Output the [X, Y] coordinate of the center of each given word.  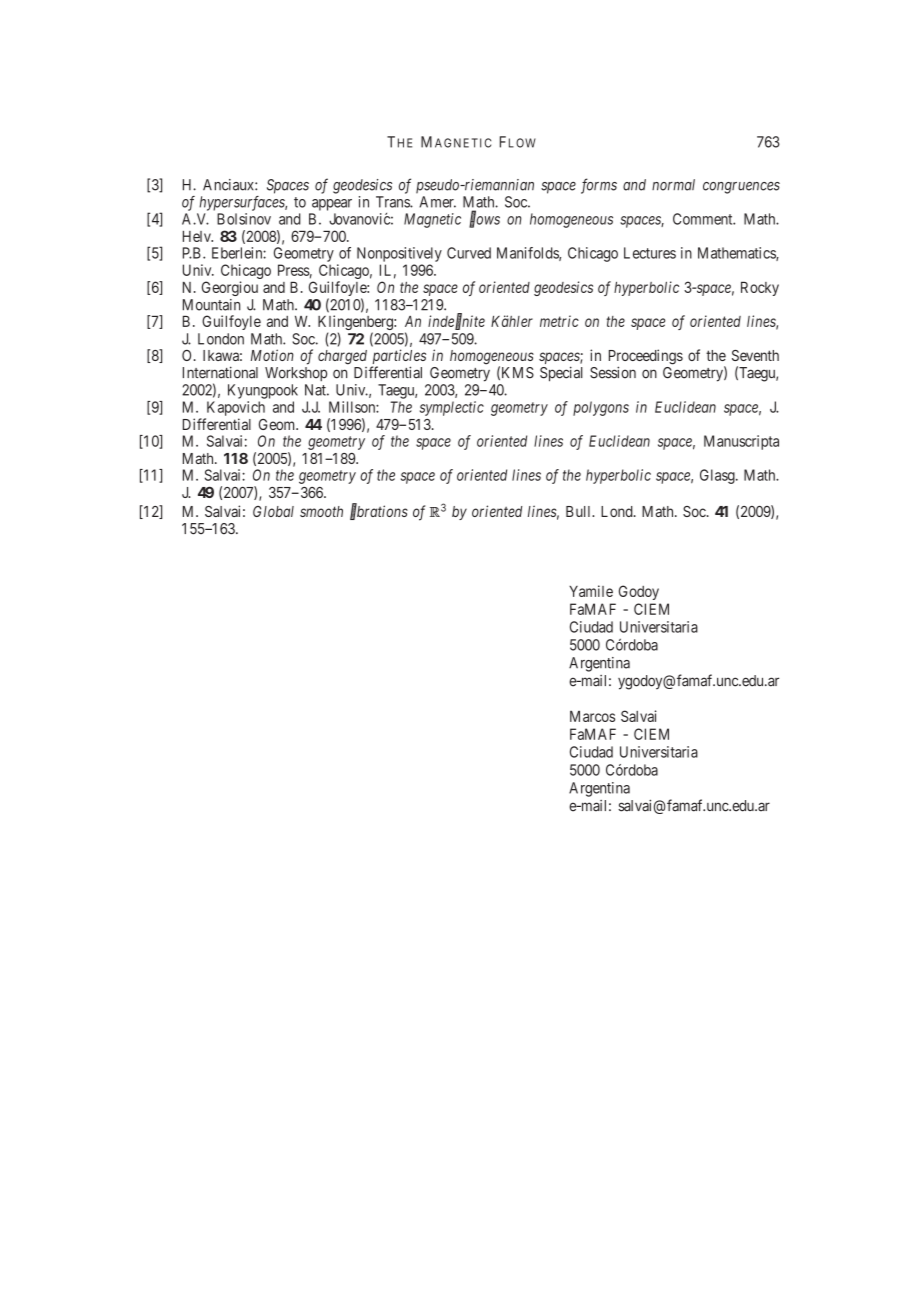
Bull [580, 511]
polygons [601, 408]
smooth [321, 511]
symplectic [452, 408]
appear [332, 205]
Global [273, 511]
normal [673, 185]
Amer [437, 202]
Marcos [592, 716]
